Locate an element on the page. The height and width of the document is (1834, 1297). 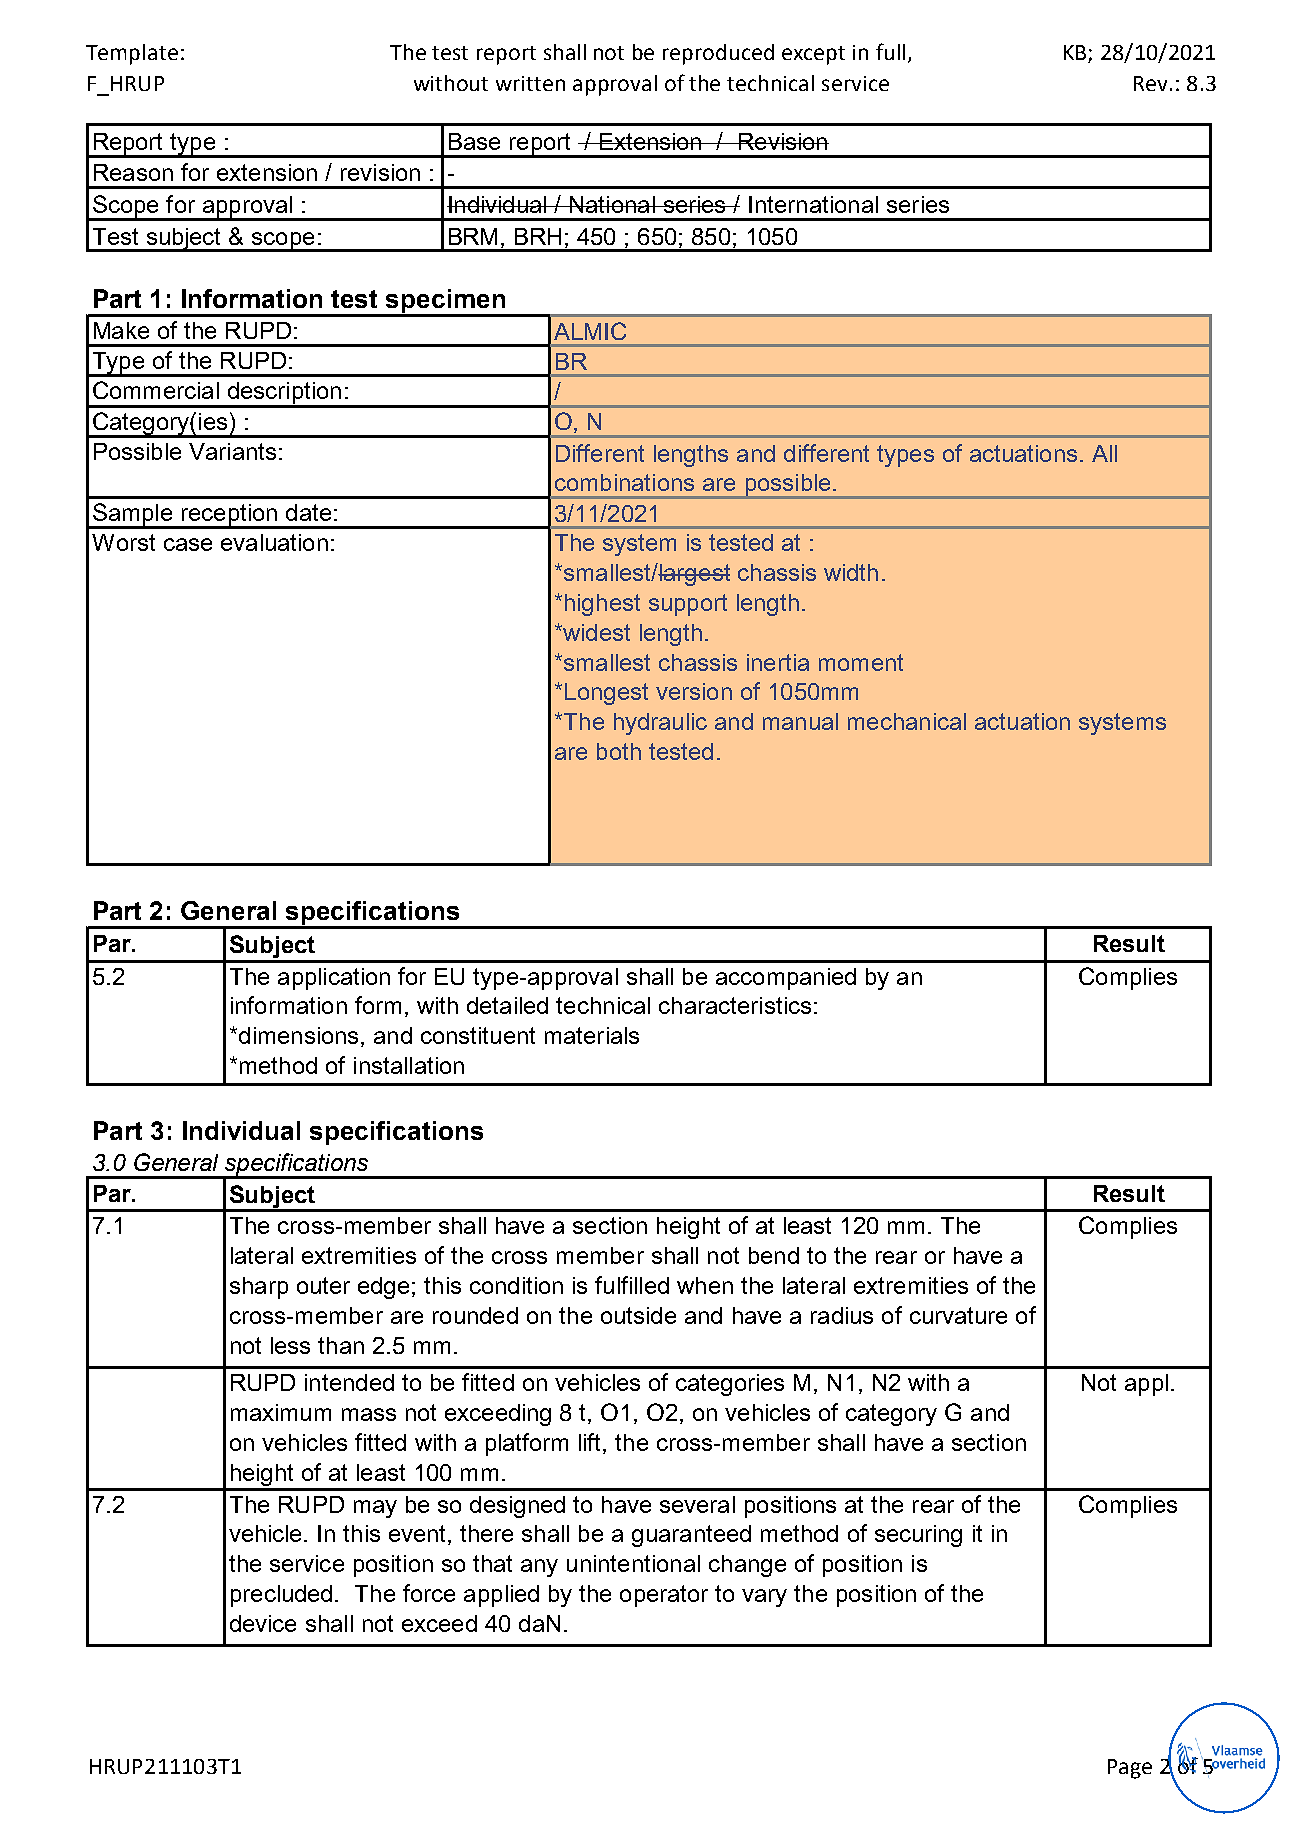
materials is located at coordinates (592, 1035).
